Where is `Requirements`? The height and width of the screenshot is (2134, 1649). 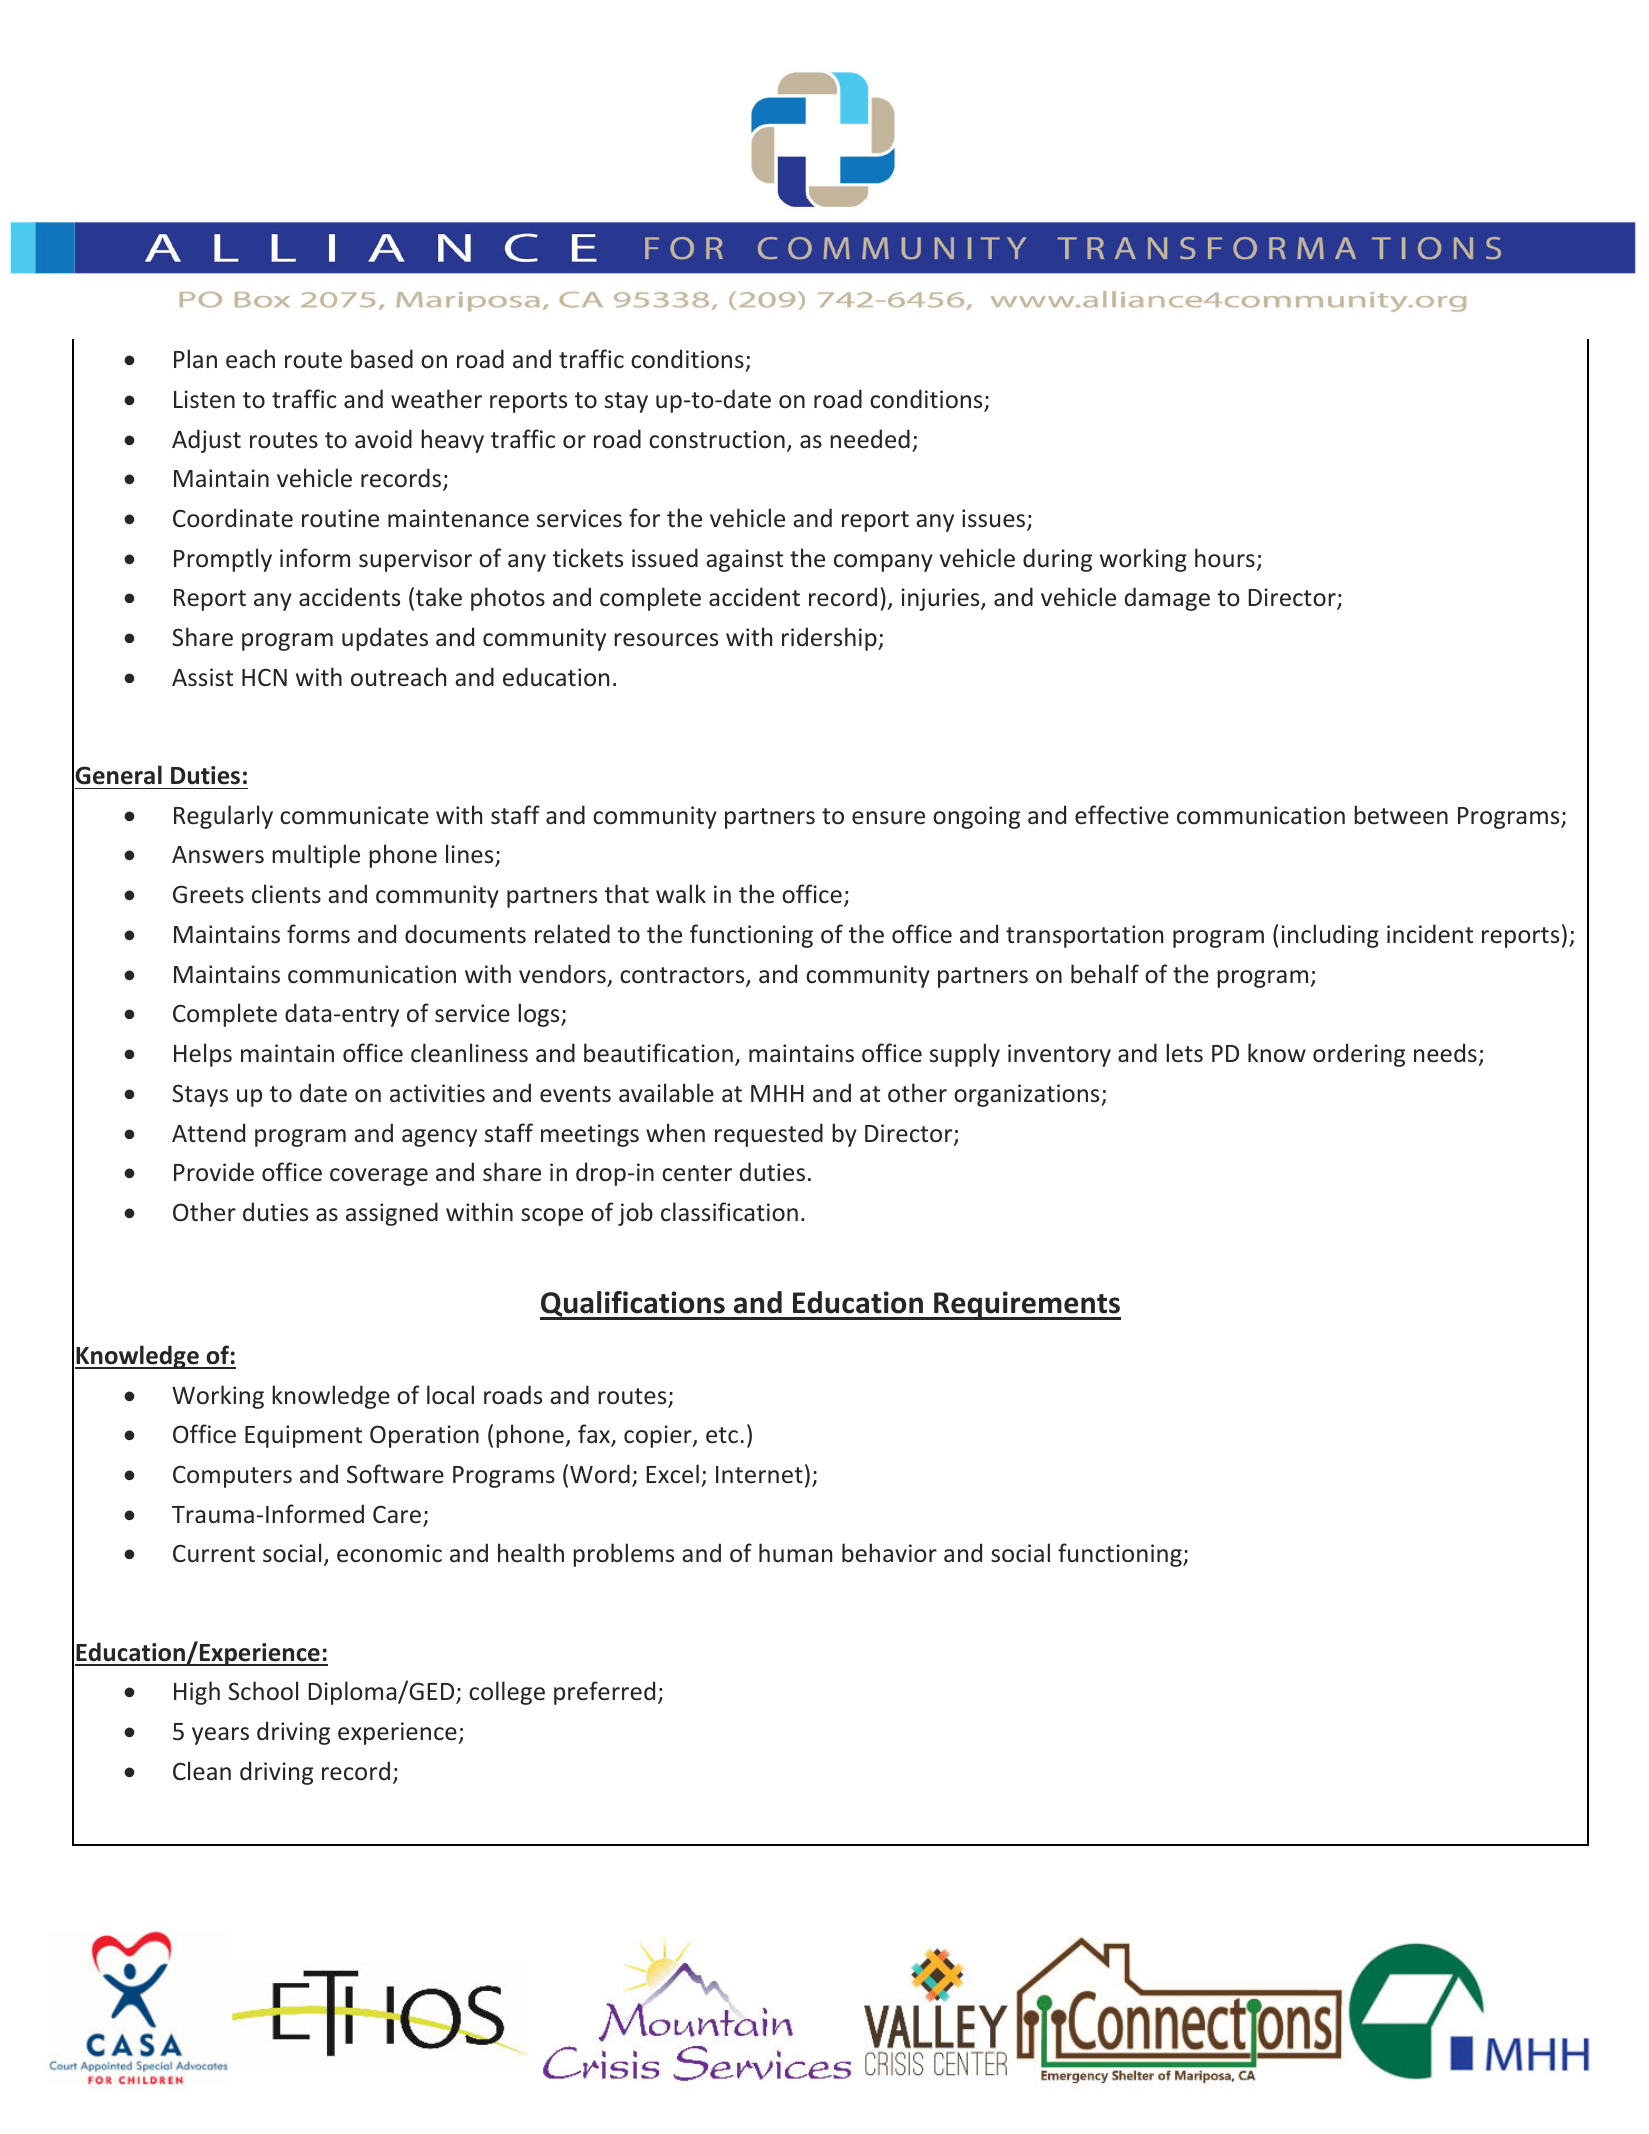 Requirements is located at coordinates (1026, 1305).
